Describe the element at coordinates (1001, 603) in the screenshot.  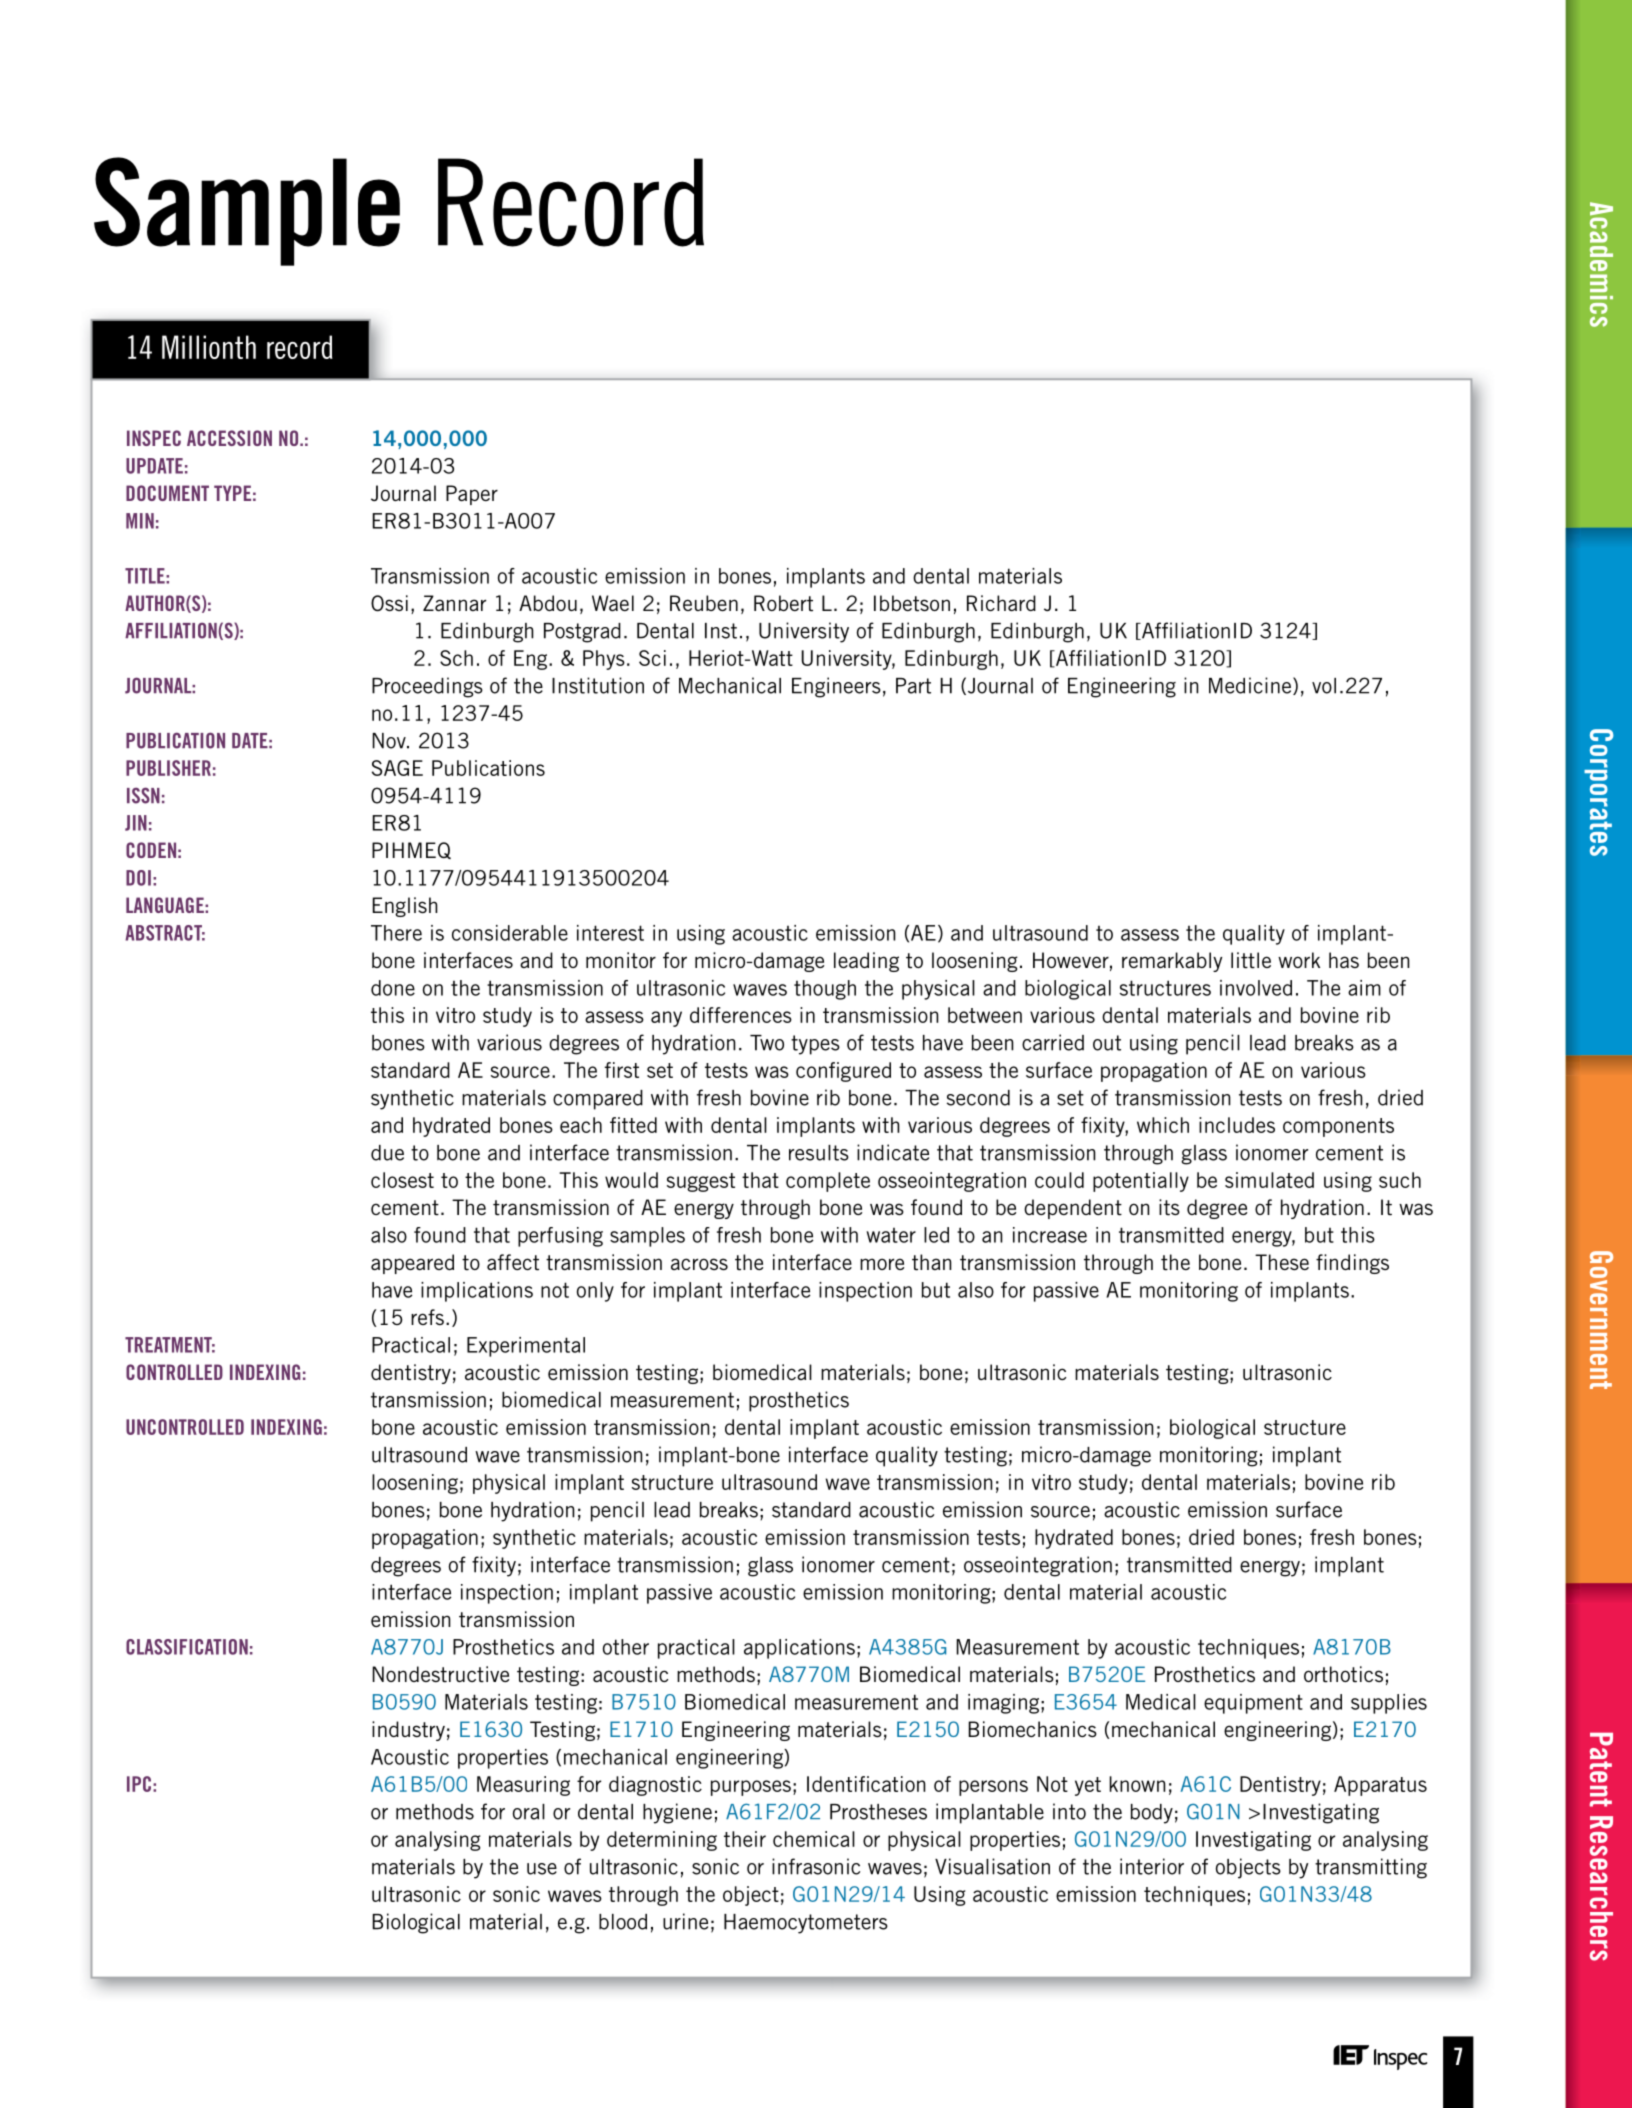
I see `Richard` at that location.
